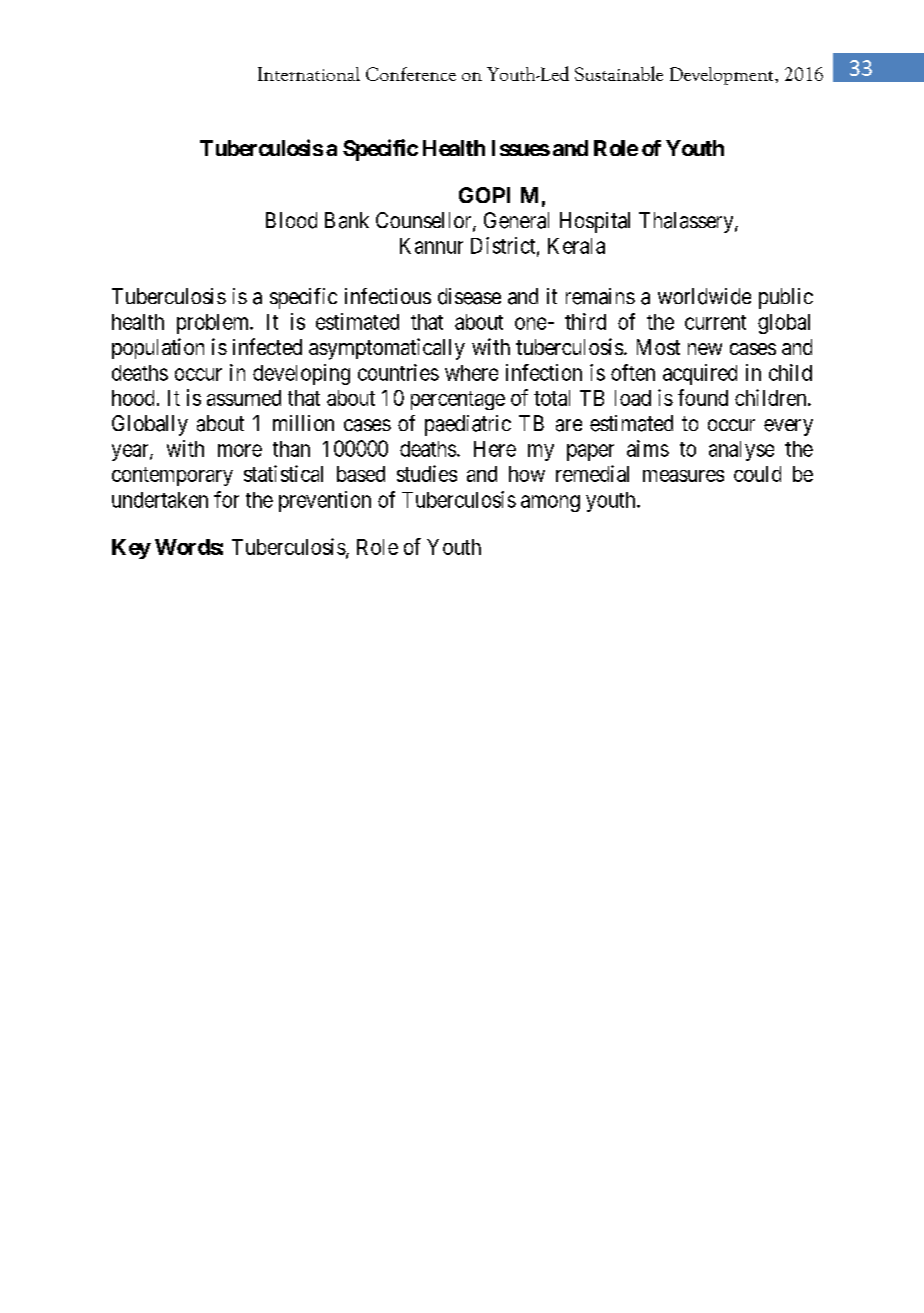  What do you see at coordinates (309, 74) in the document?
I see `International` at bounding box center [309, 74].
